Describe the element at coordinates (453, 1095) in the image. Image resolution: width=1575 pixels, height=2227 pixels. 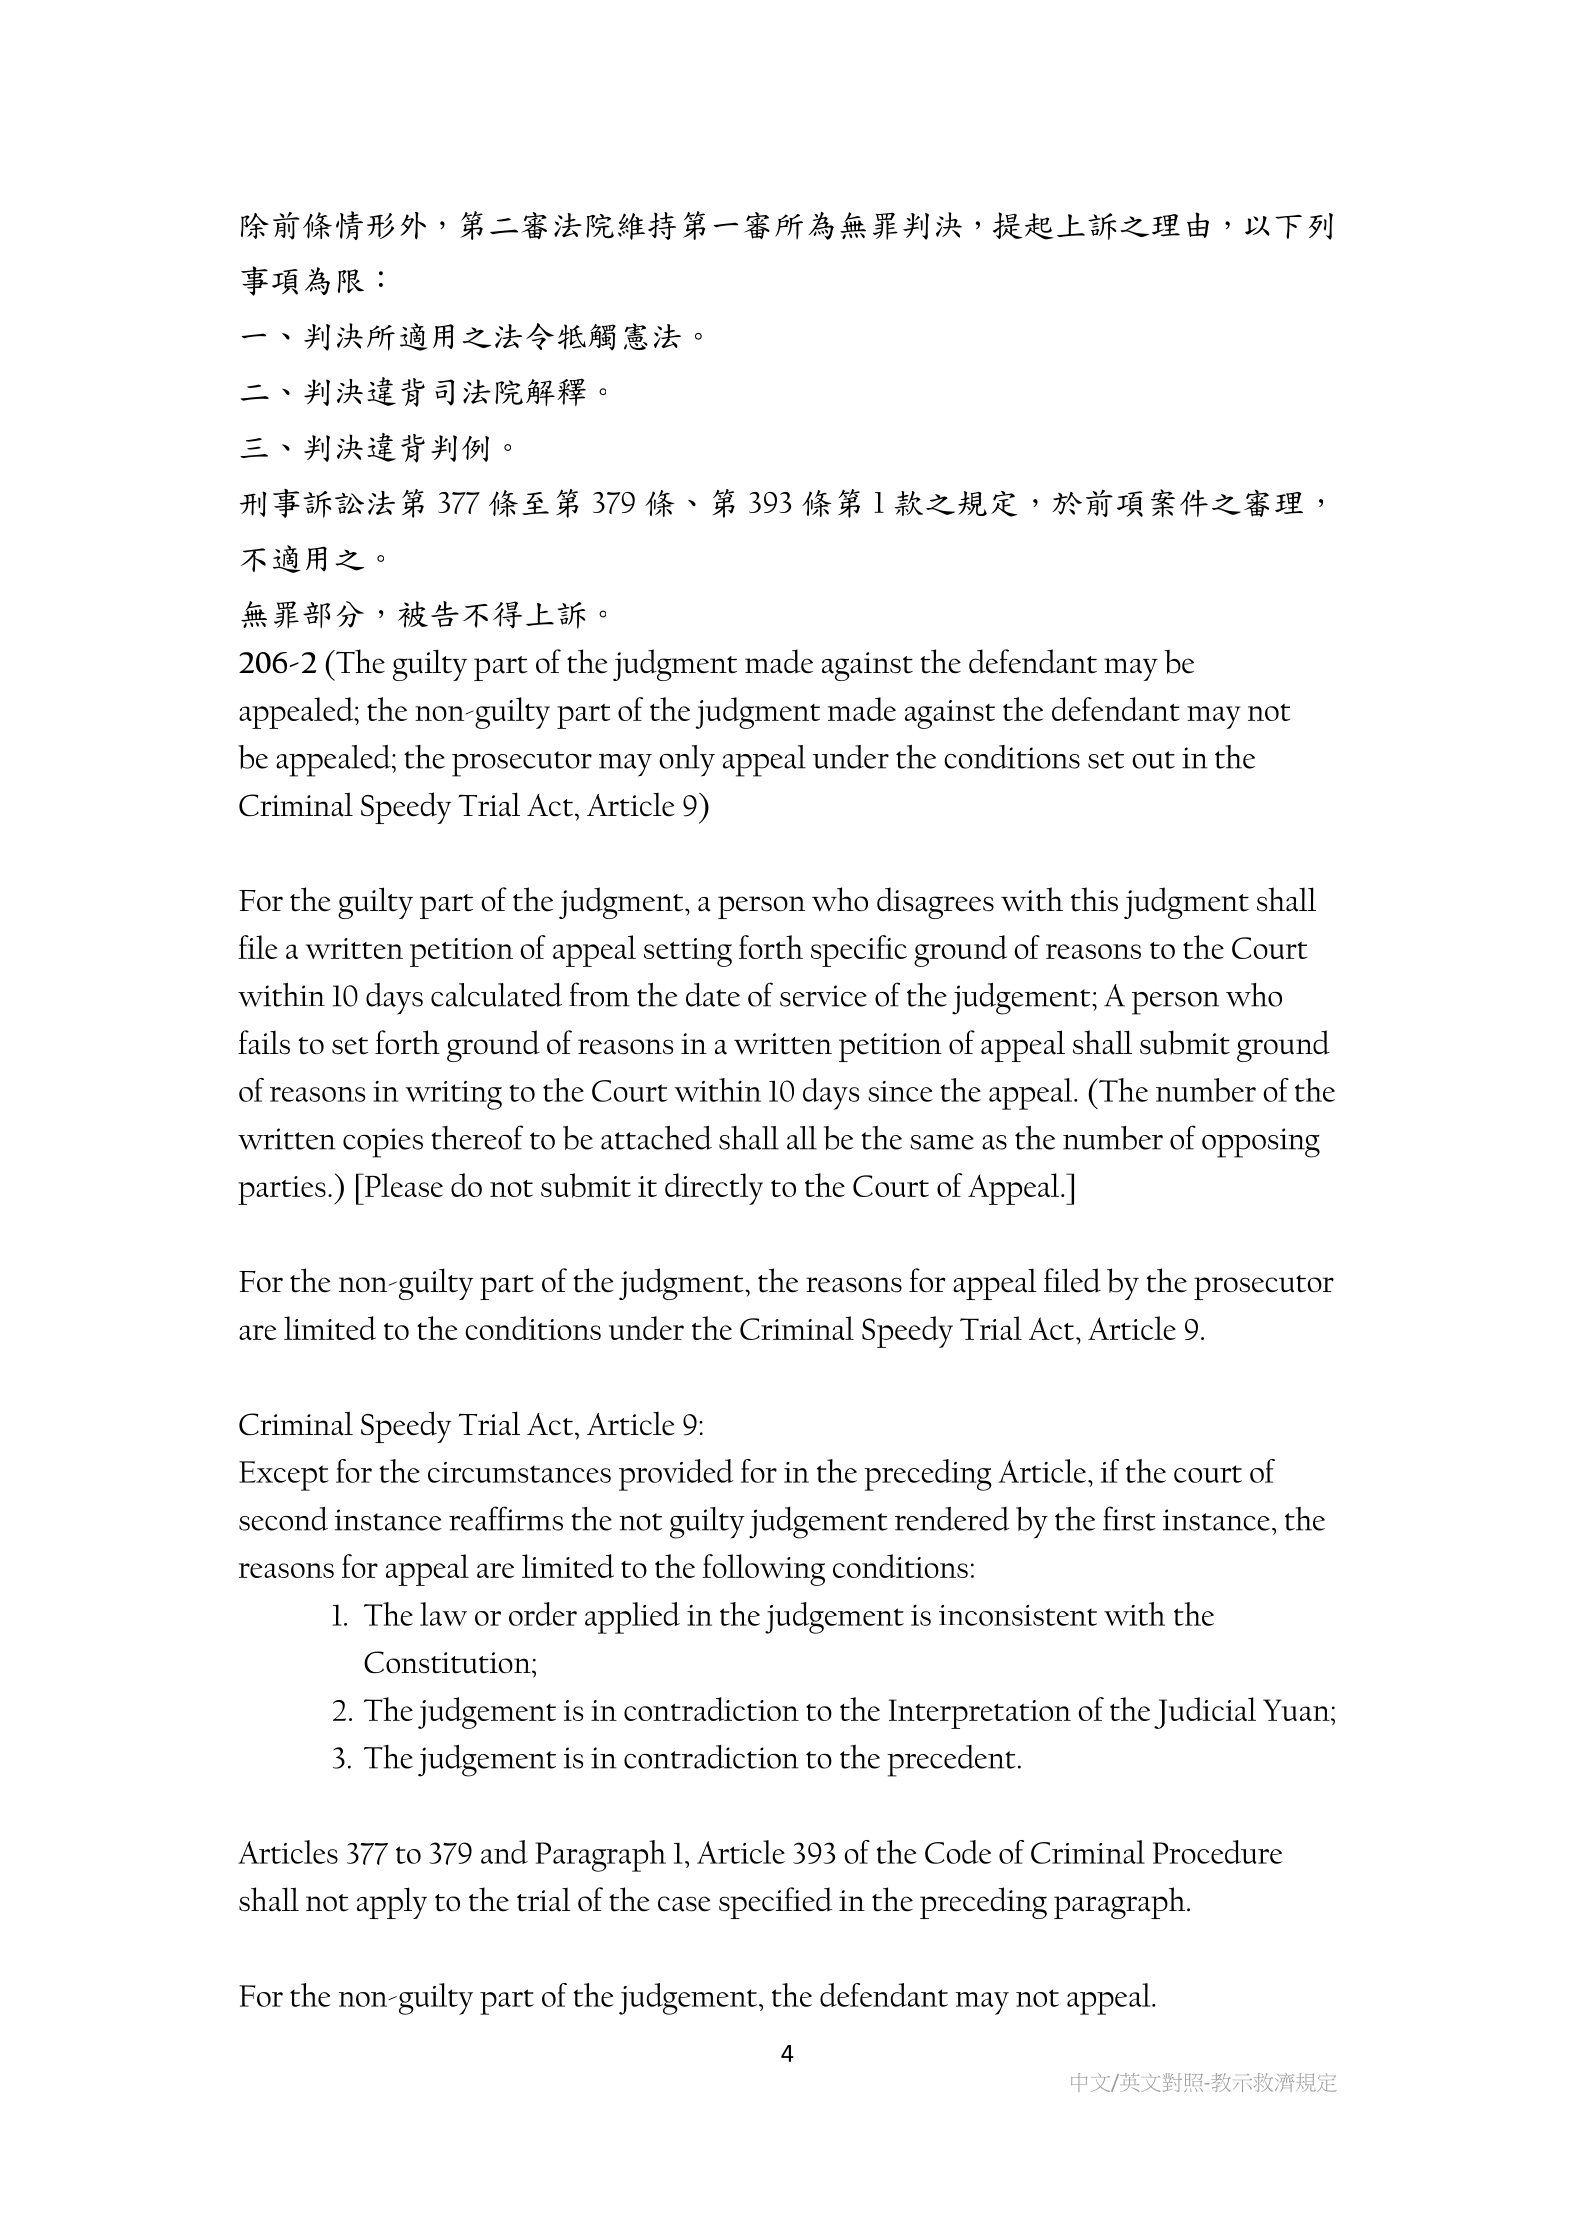
I see `writing` at that location.
